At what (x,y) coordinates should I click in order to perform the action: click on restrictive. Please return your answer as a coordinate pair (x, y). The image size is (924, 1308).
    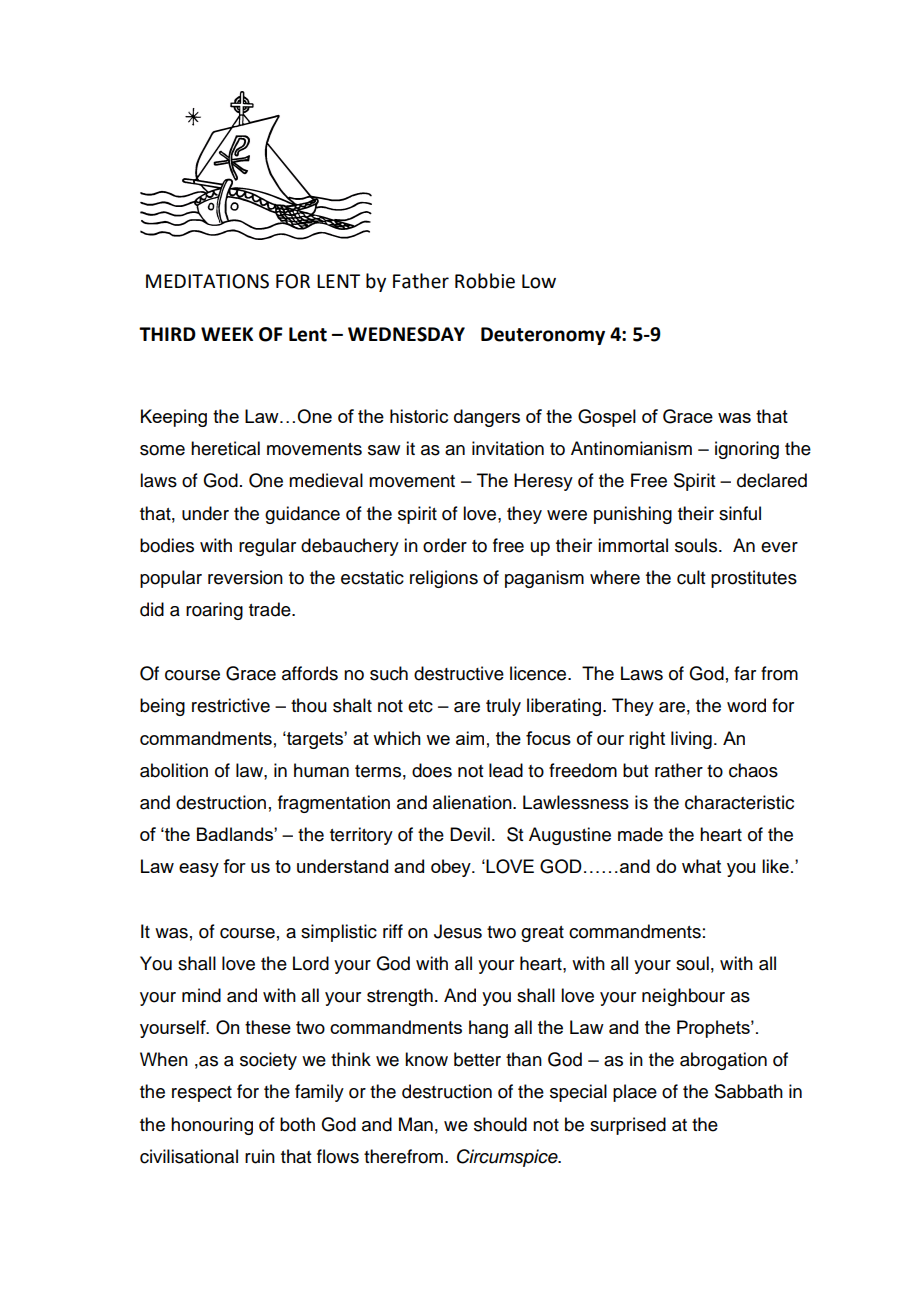
    Looking at the image, I should click on (231, 705).
